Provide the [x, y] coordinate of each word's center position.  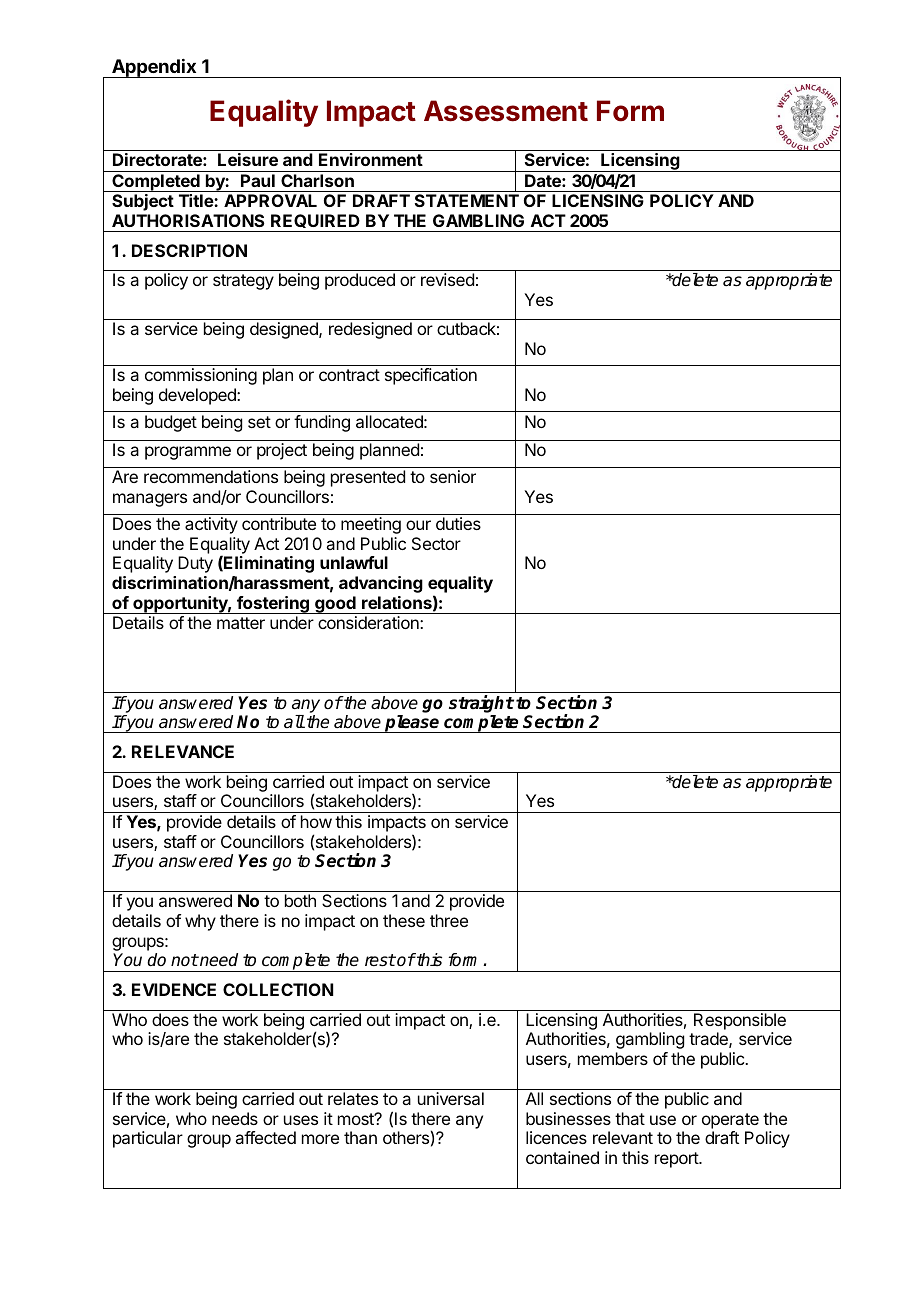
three [449, 920]
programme [188, 453]
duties [458, 523]
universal [451, 1098]
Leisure [248, 159]
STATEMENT [467, 200]
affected [265, 1137]
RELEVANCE [183, 751]
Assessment [506, 111]
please [412, 724]
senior [453, 476]
